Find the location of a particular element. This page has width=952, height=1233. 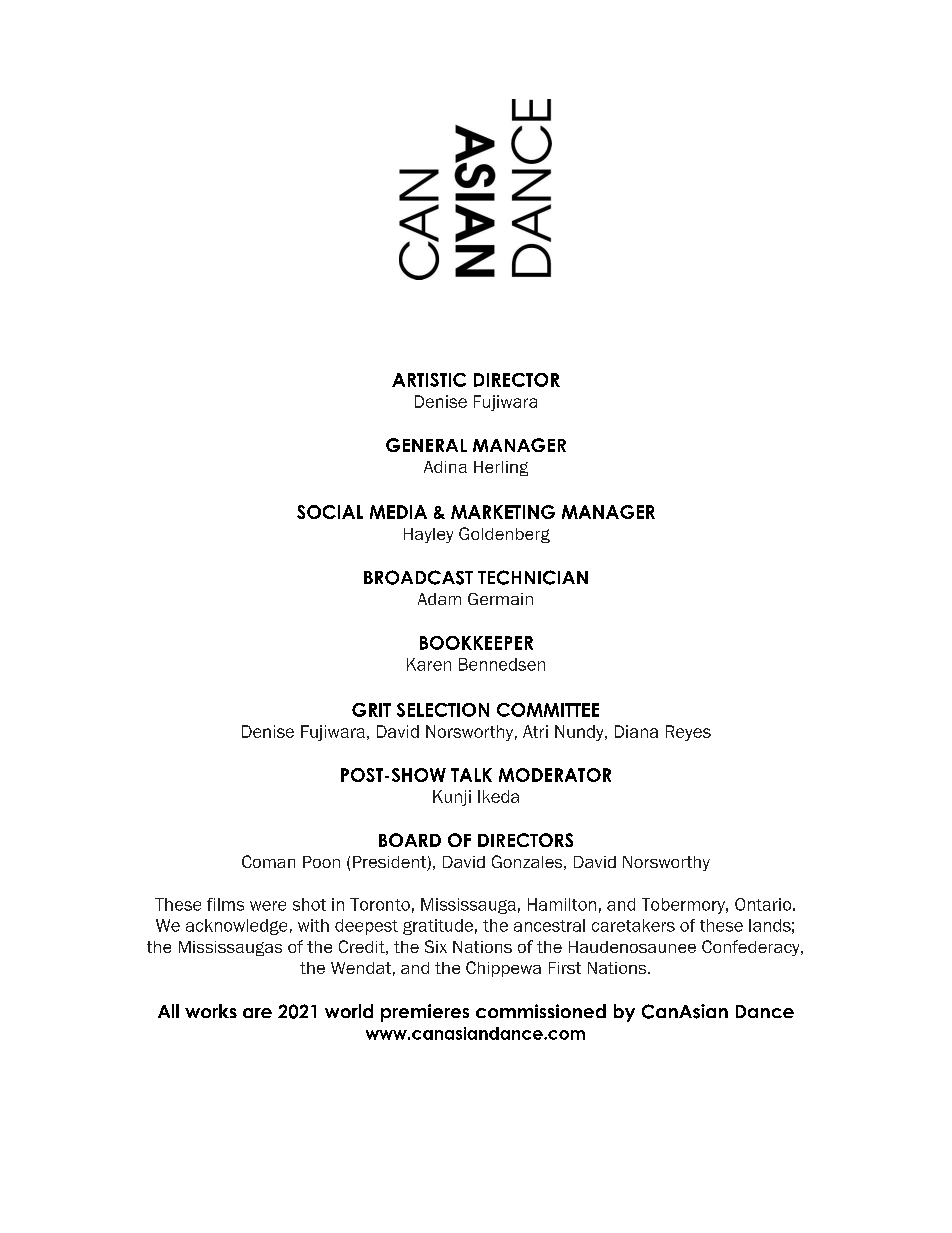

Reyes is located at coordinates (688, 733).
